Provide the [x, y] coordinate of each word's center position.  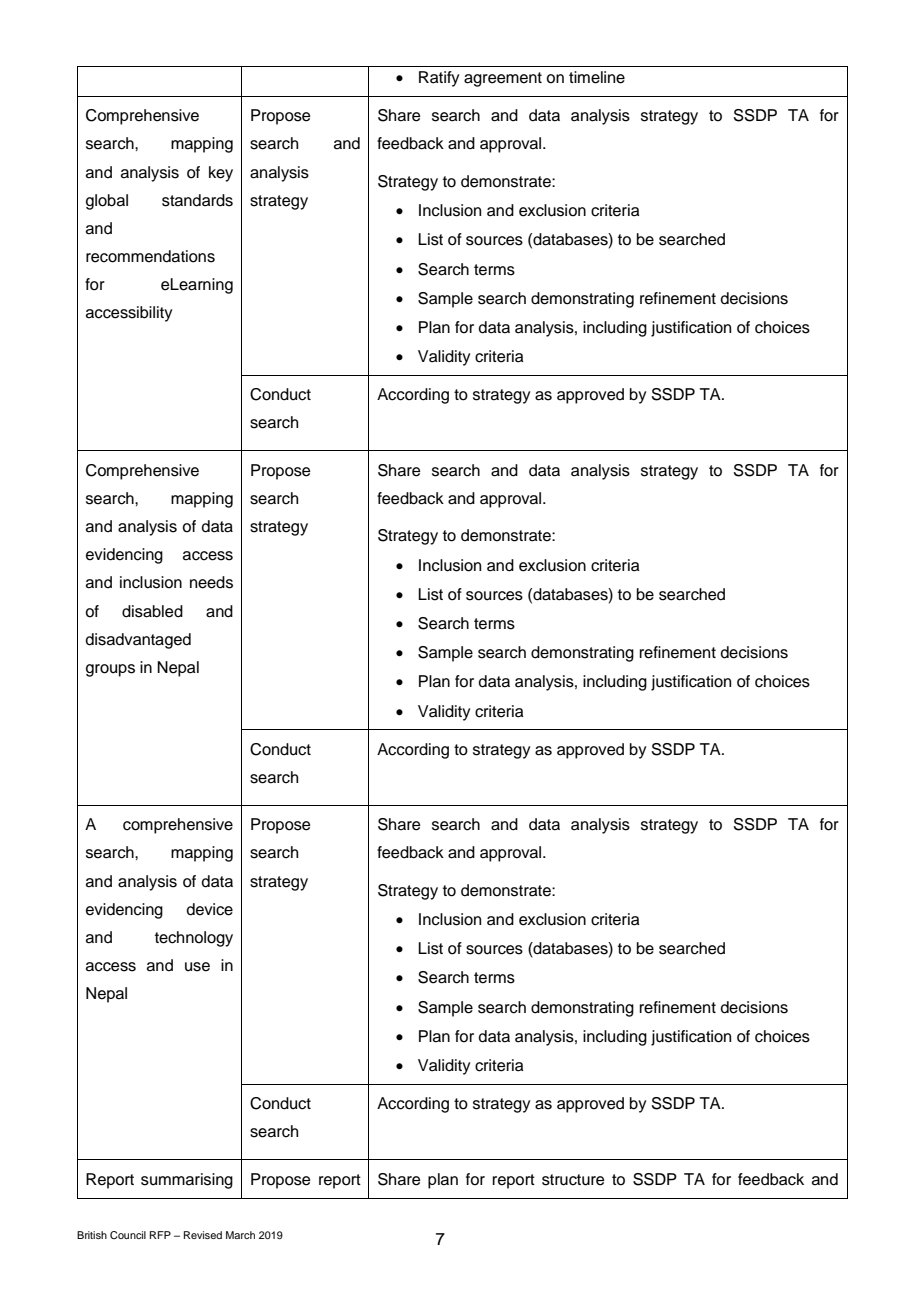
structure [573, 1180]
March [240, 1235]
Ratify [439, 79]
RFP [160, 1235]
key [221, 174]
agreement [503, 79]
